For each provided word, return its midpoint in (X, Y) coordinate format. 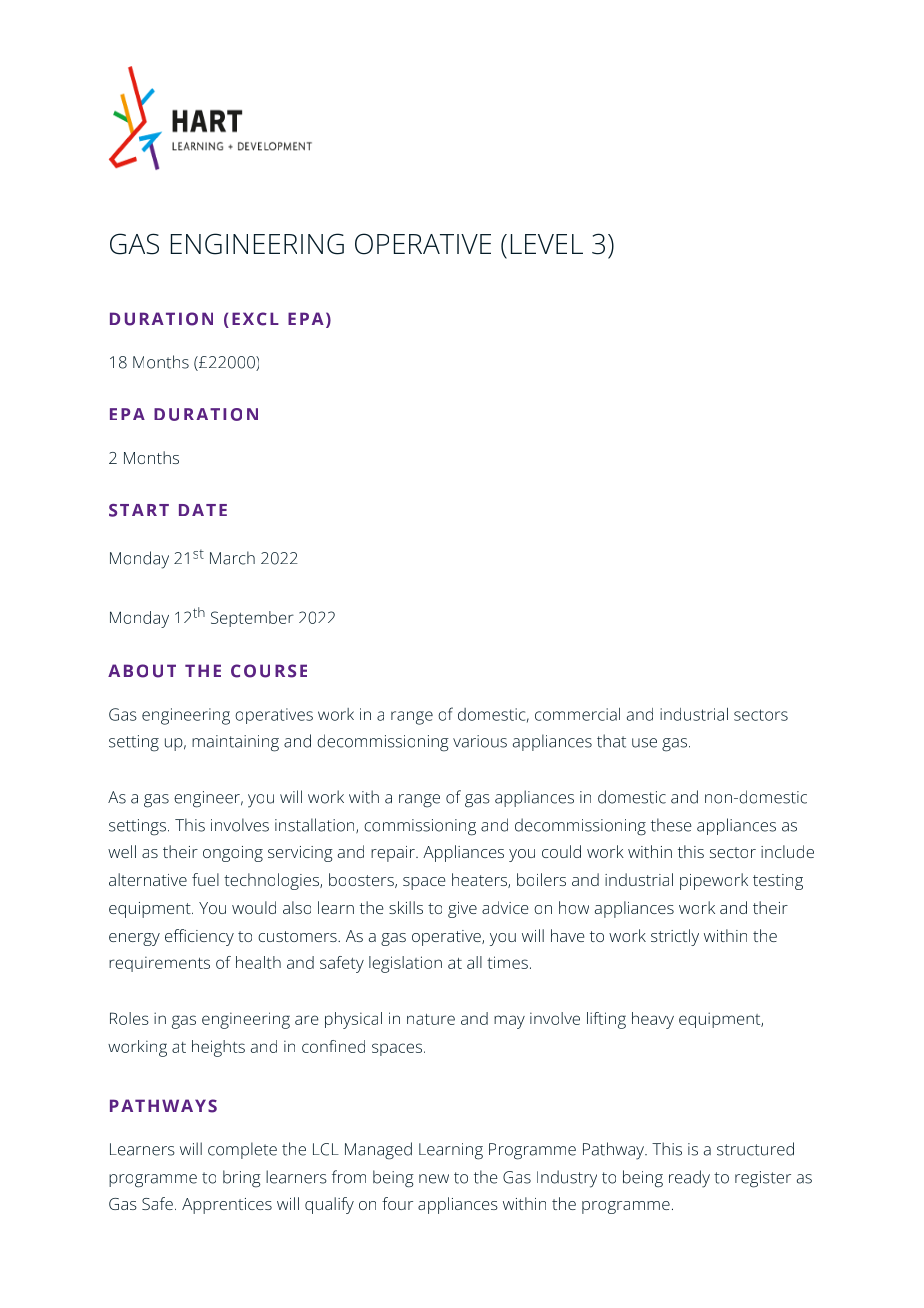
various (480, 741)
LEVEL (547, 244)
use (644, 743)
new (434, 1179)
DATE (203, 510)
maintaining (235, 743)
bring (242, 1179)
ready (689, 1179)
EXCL (255, 319)
